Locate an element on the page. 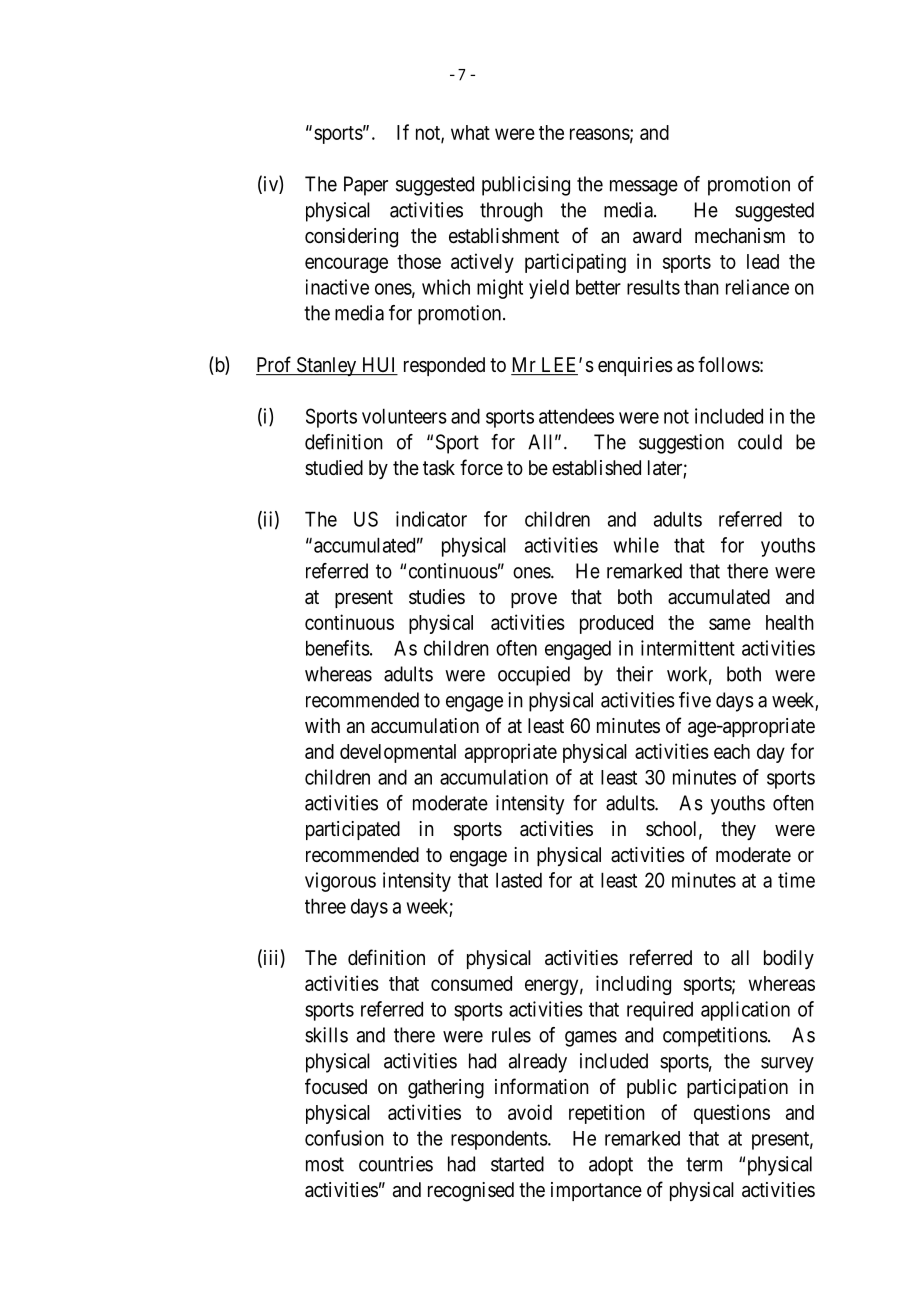 The image size is (924, 1308). benefits is located at coordinates (338, 648).
